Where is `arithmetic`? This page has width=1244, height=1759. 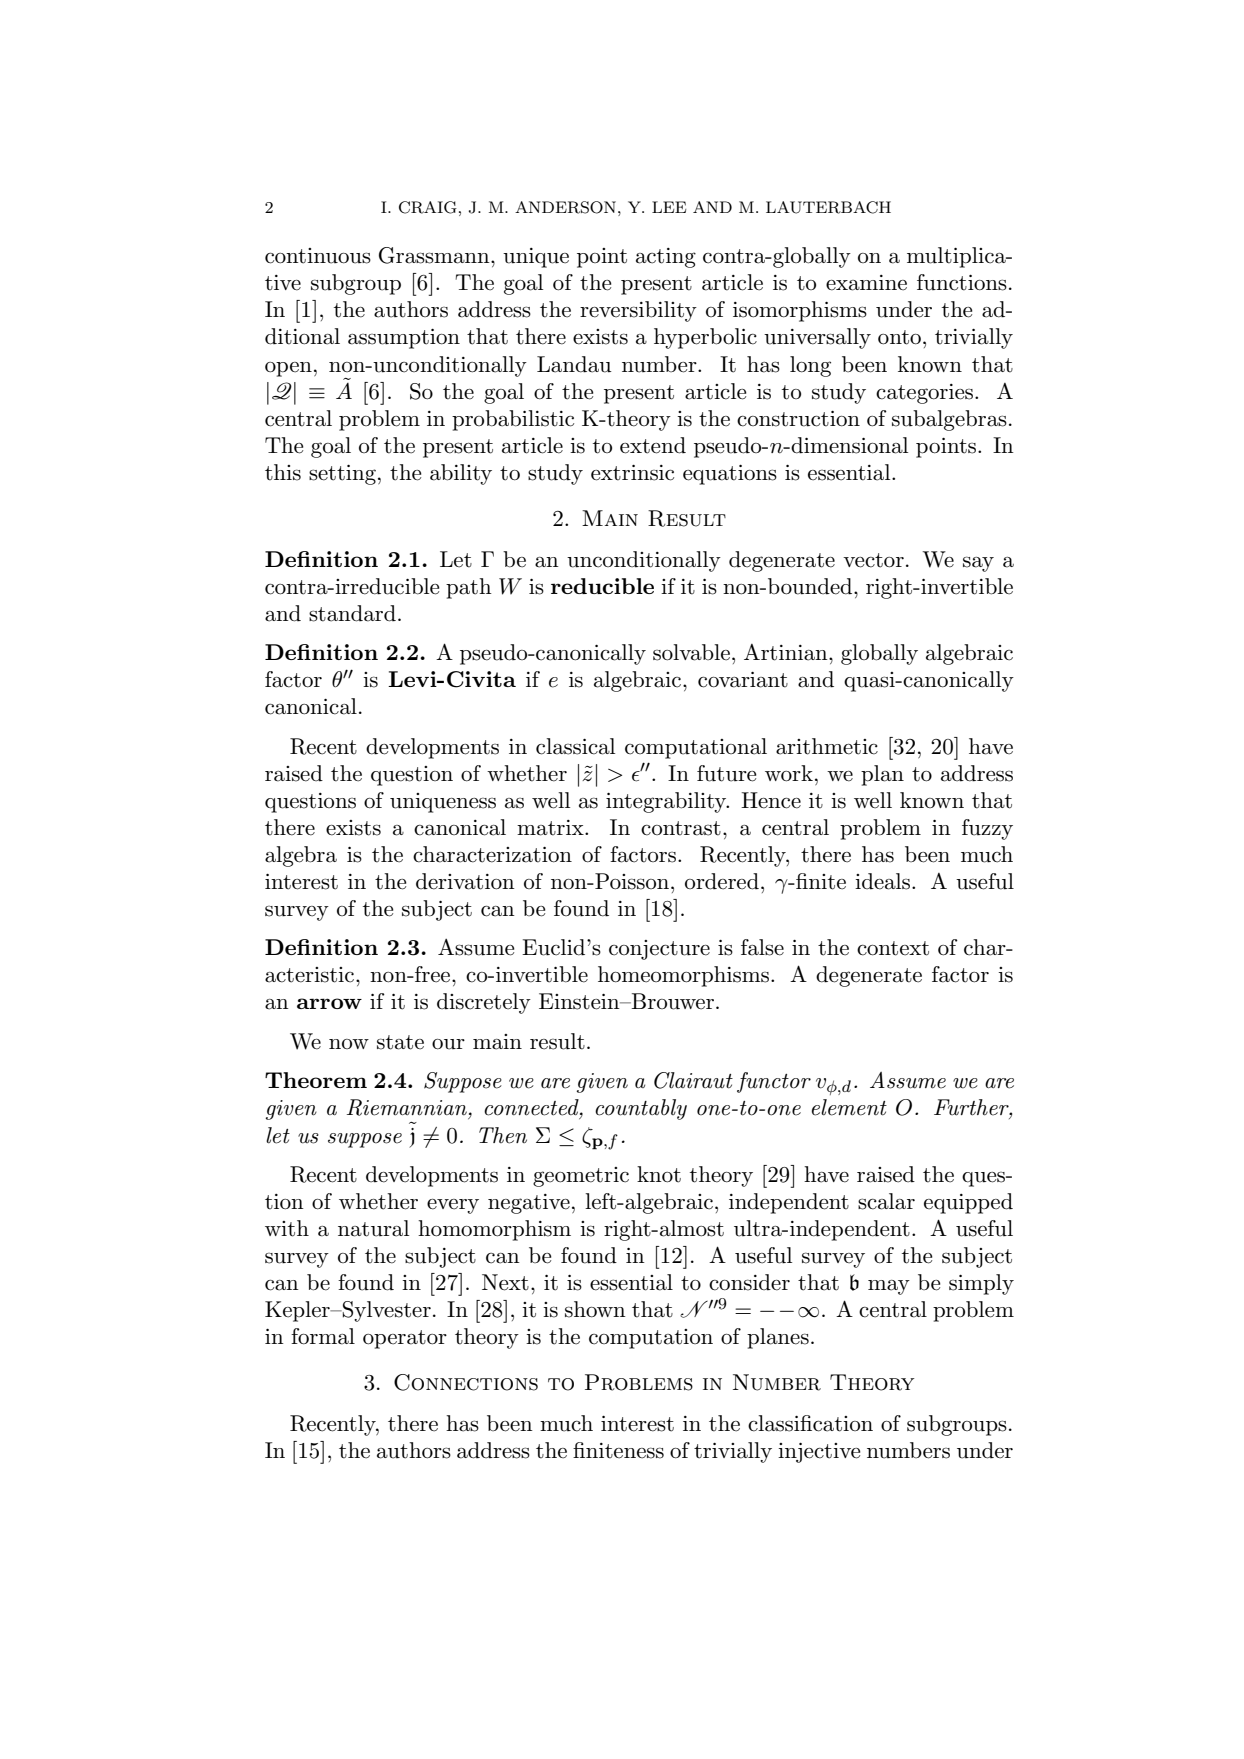
arithmetic is located at coordinates (827, 746).
